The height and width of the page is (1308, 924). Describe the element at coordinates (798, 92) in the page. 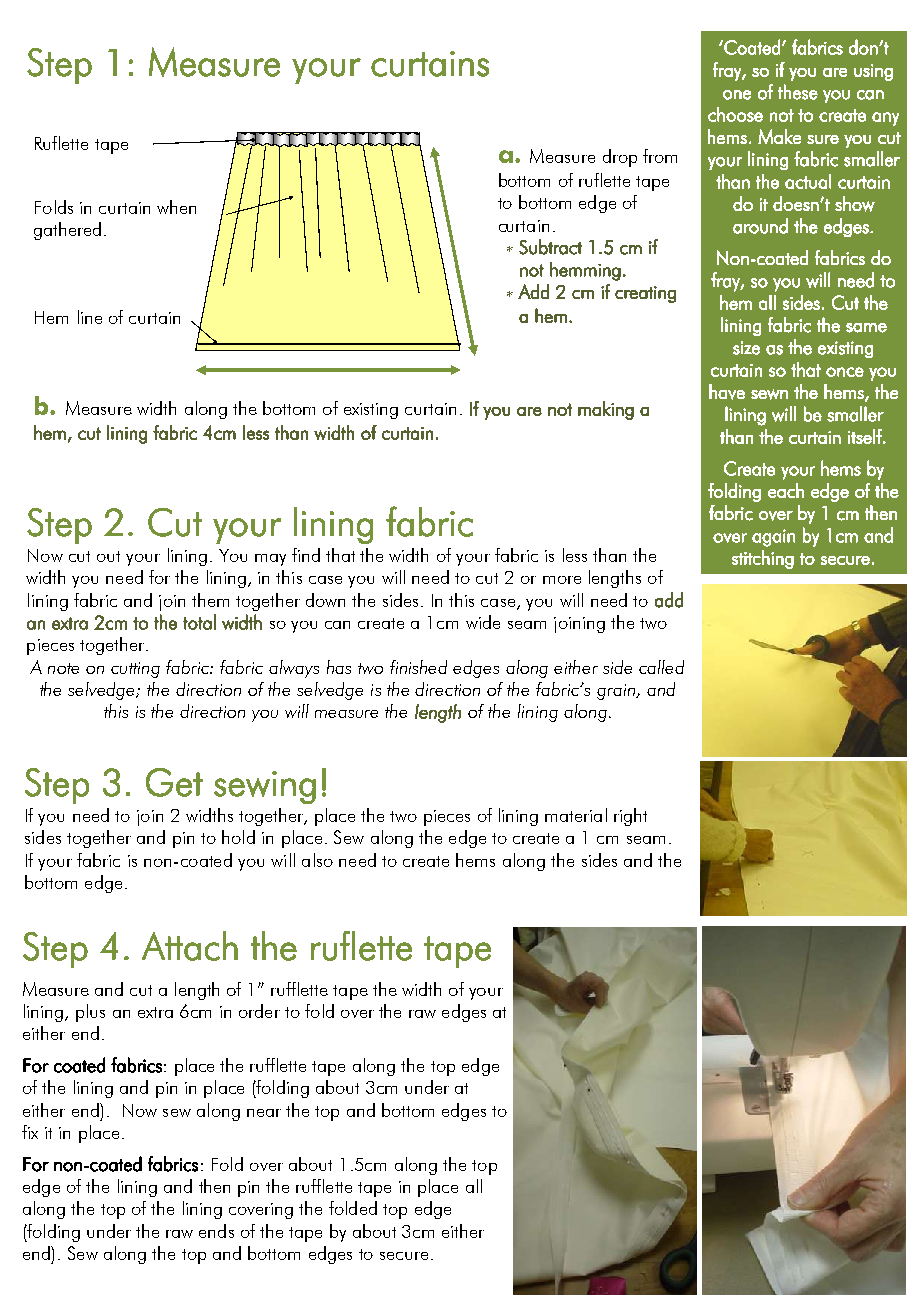

I see `these` at that location.
